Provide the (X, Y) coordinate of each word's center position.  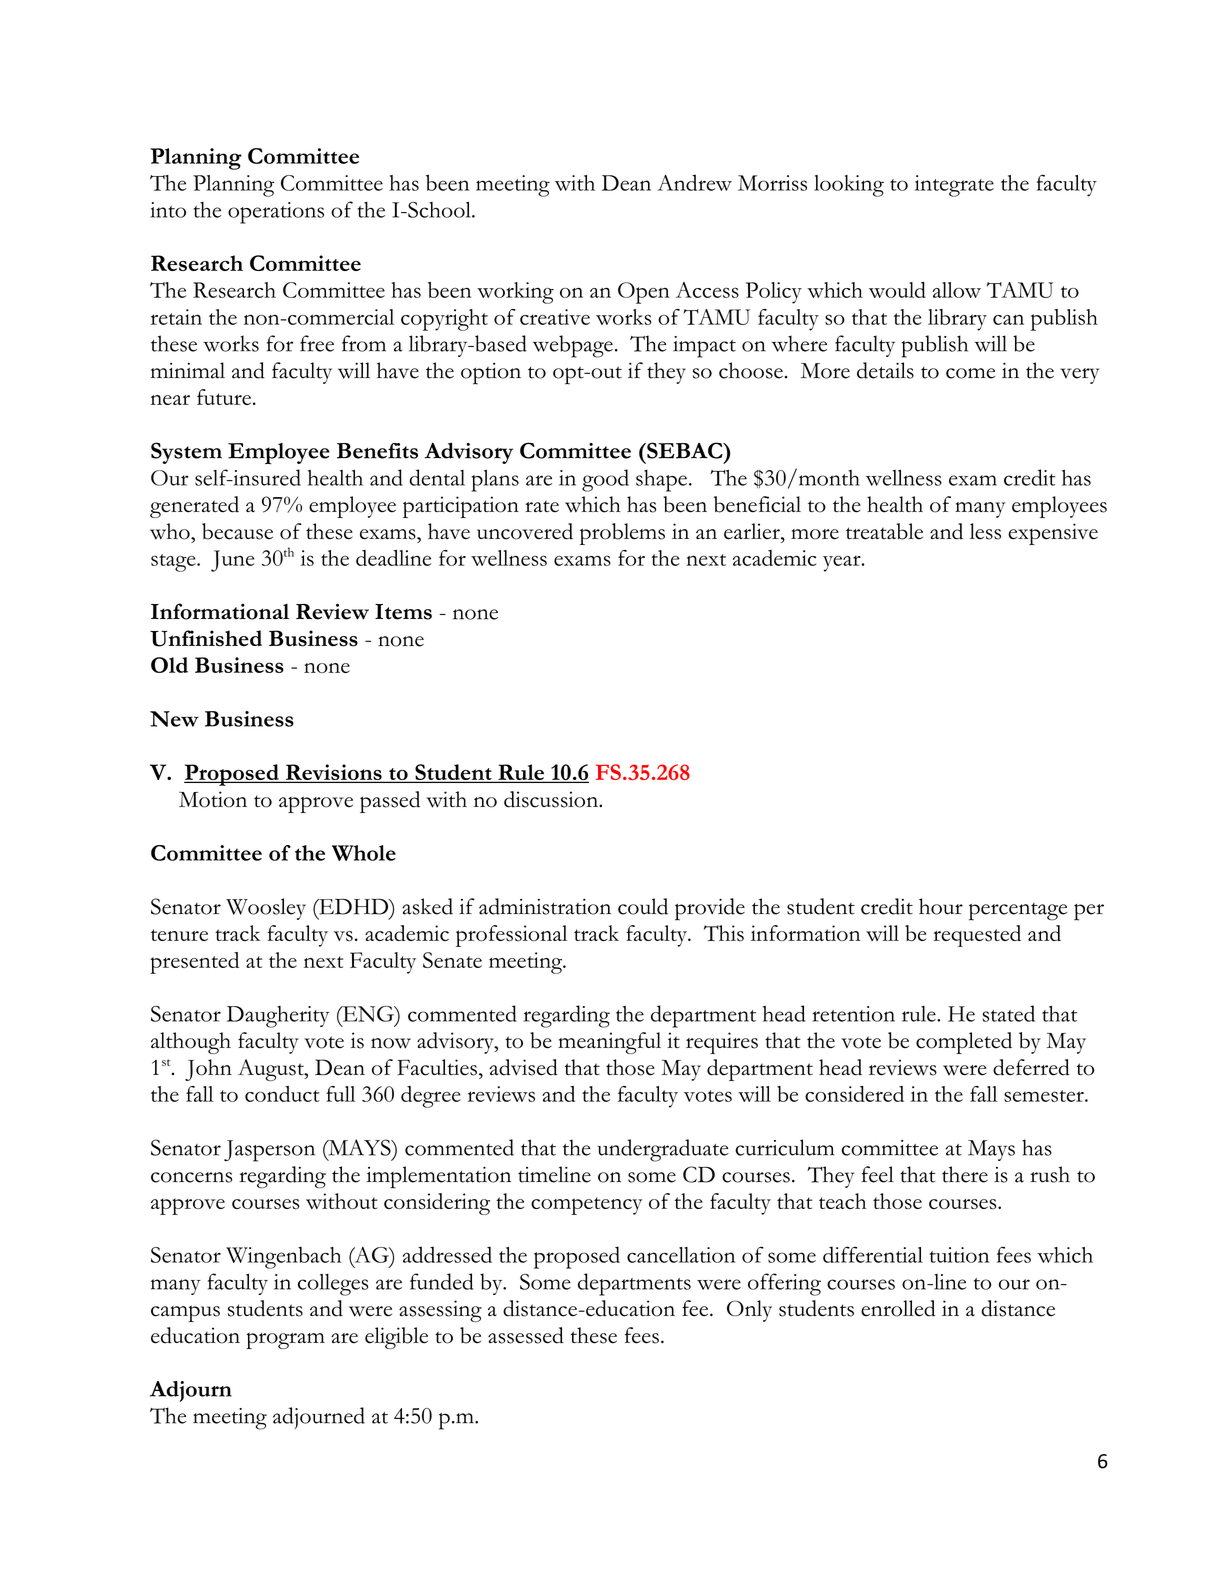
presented (194, 963)
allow (957, 290)
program (285, 1340)
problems (622, 534)
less (985, 531)
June (233, 561)
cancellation (681, 1255)
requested (977, 936)
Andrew (694, 182)
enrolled (898, 1308)
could (643, 906)
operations (276, 213)
